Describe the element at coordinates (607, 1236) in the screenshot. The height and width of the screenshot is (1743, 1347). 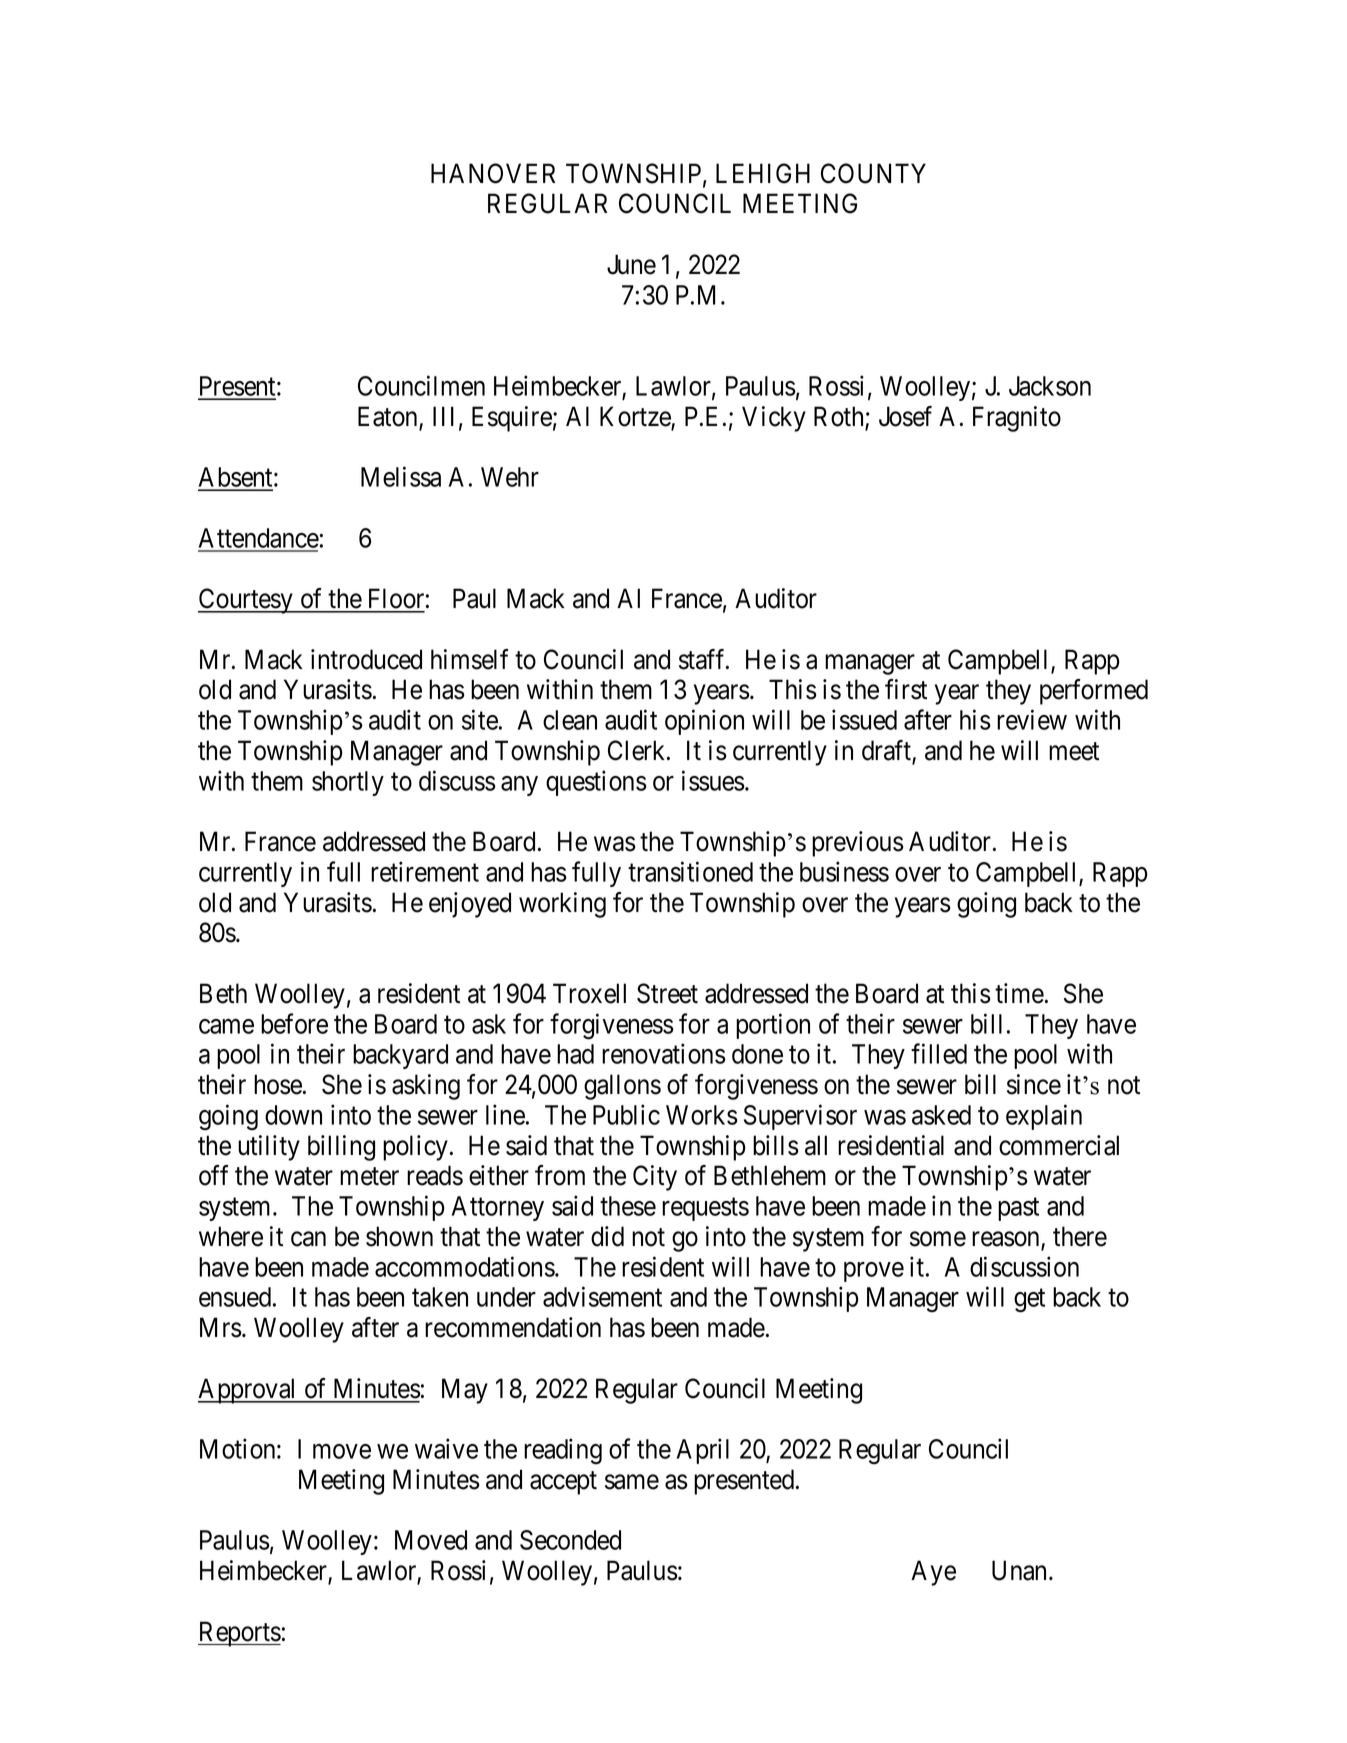
I see `did` at that location.
